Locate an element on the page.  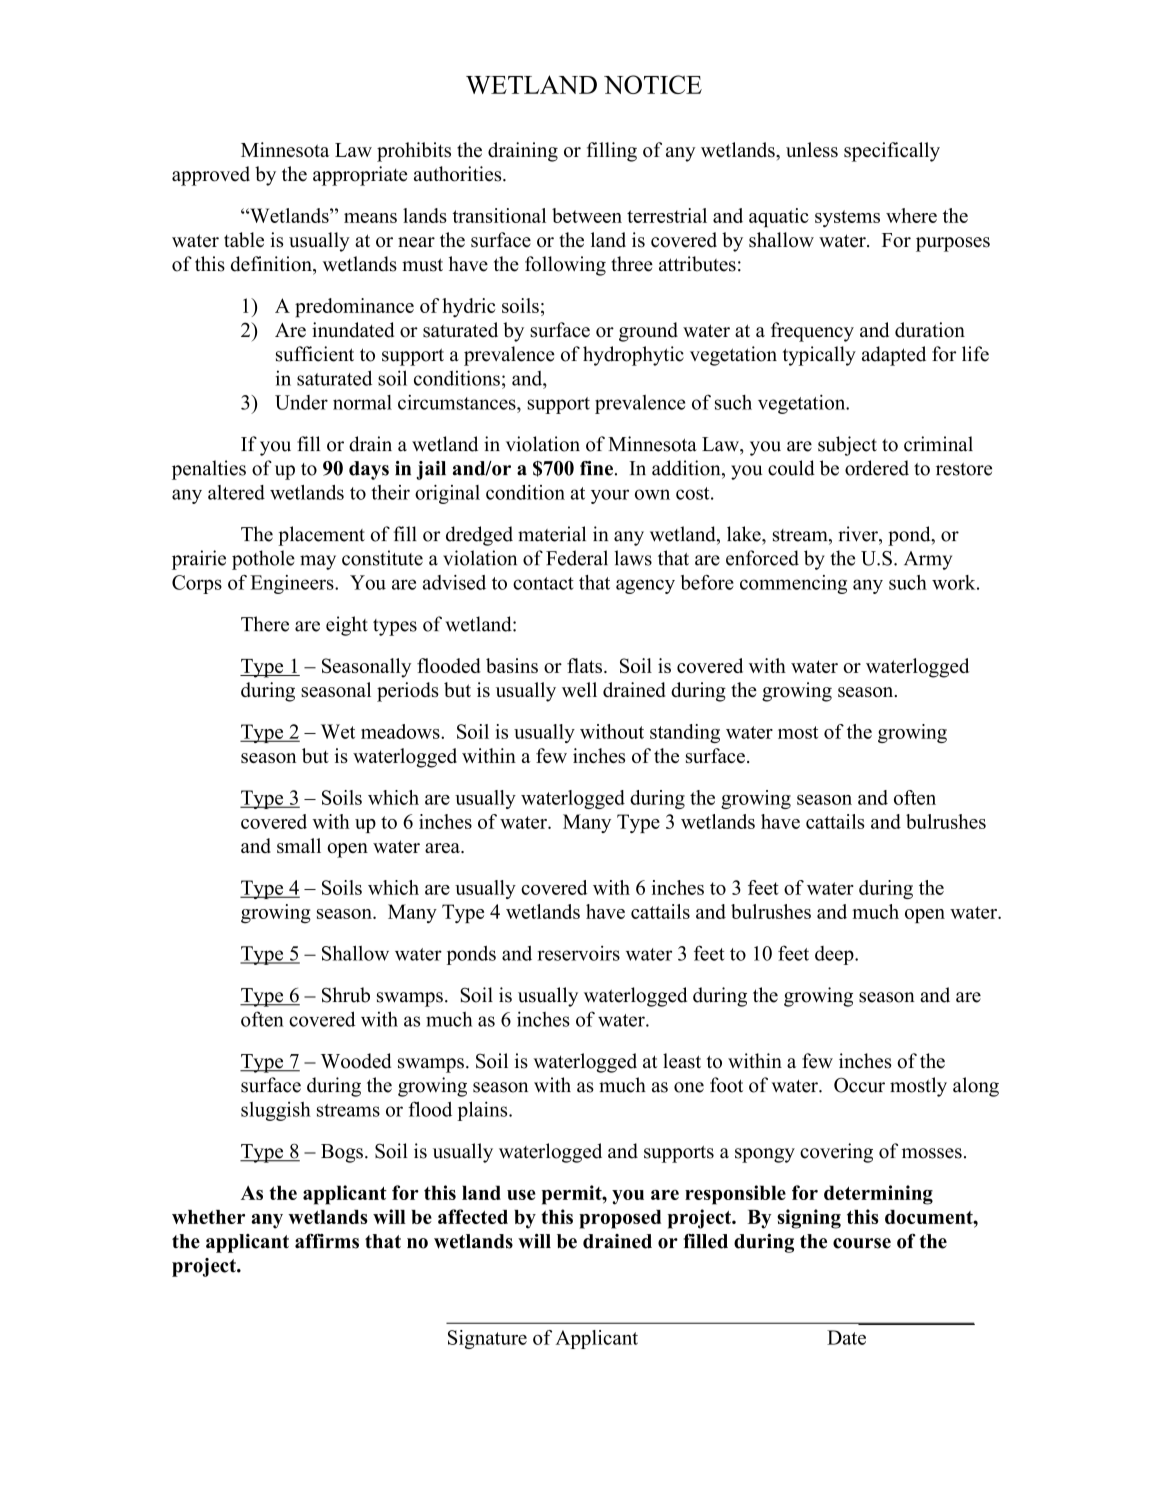
well is located at coordinates (579, 689).
